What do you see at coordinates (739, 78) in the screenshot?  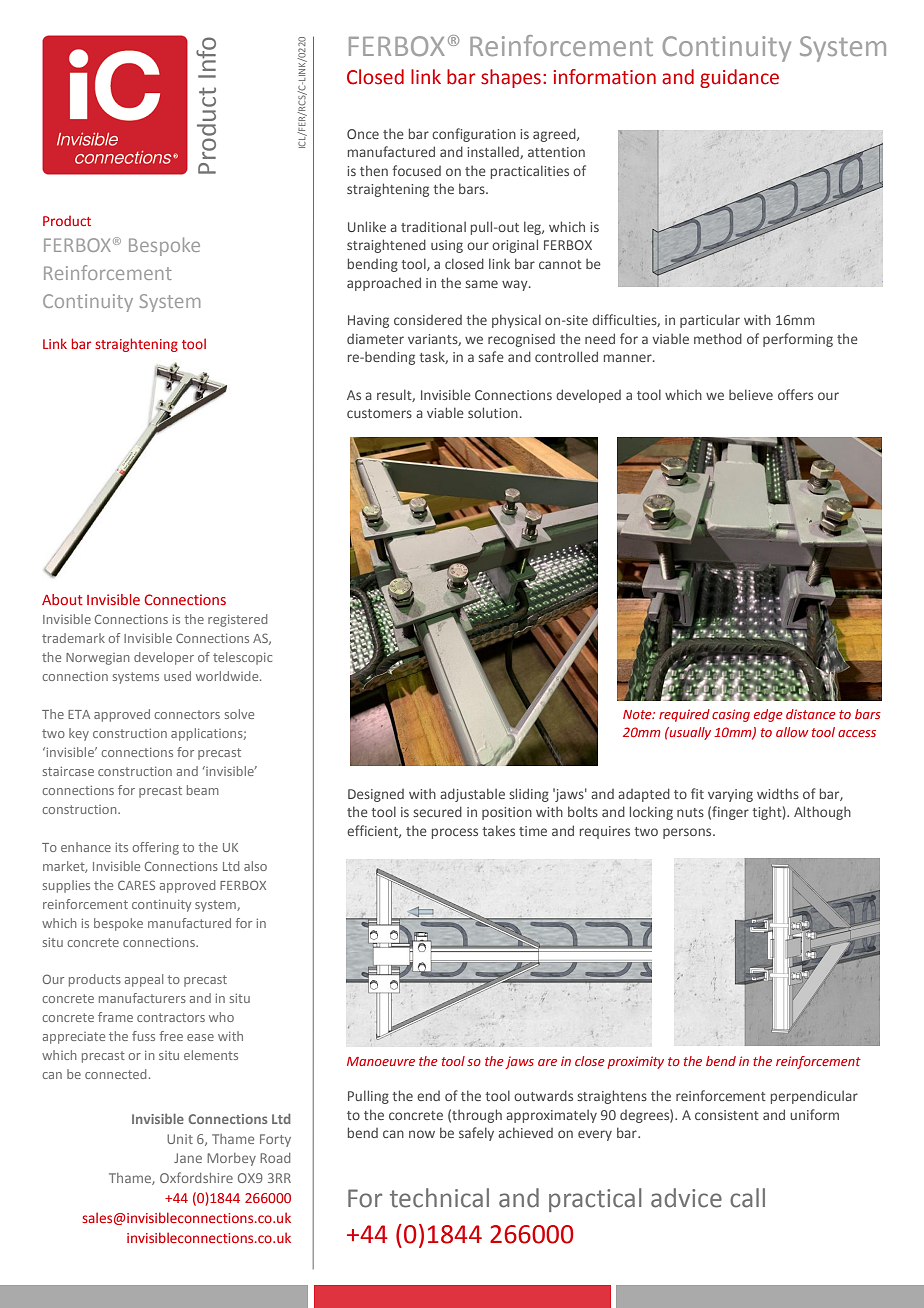 I see `guidance` at bounding box center [739, 78].
